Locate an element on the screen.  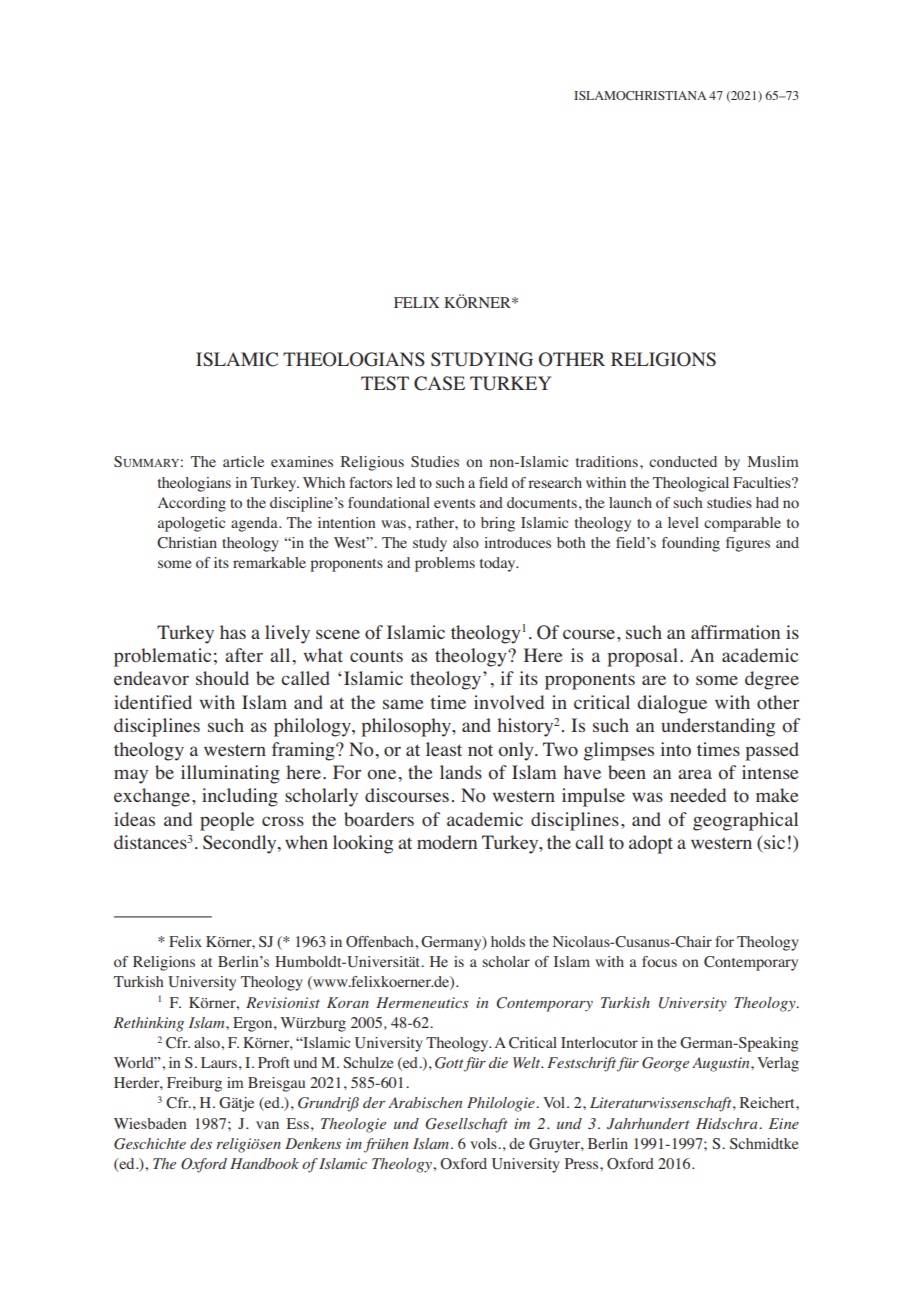
founding is located at coordinates (691, 544).
